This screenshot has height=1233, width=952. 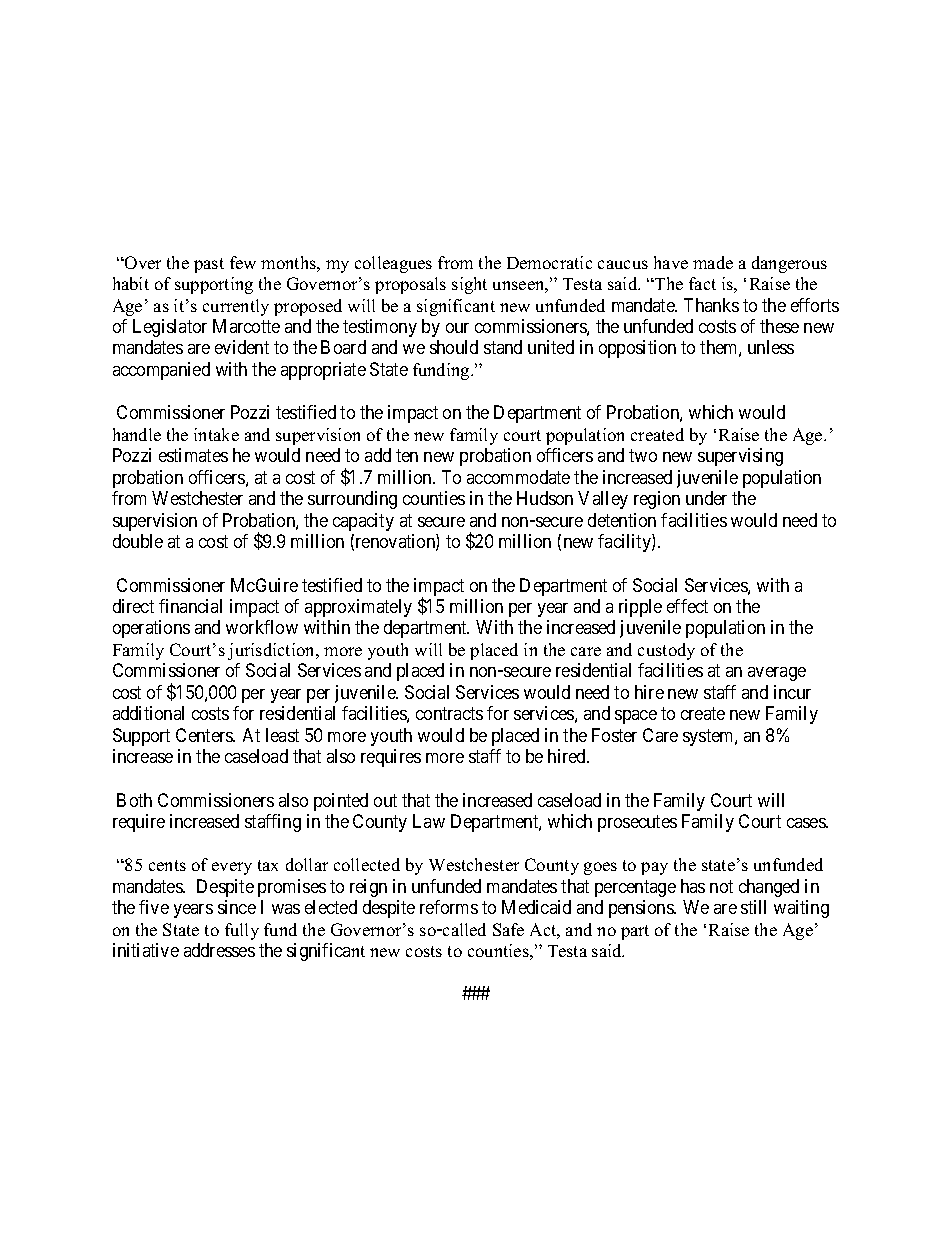 What do you see at coordinates (753, 907) in the screenshot?
I see `still` at bounding box center [753, 907].
